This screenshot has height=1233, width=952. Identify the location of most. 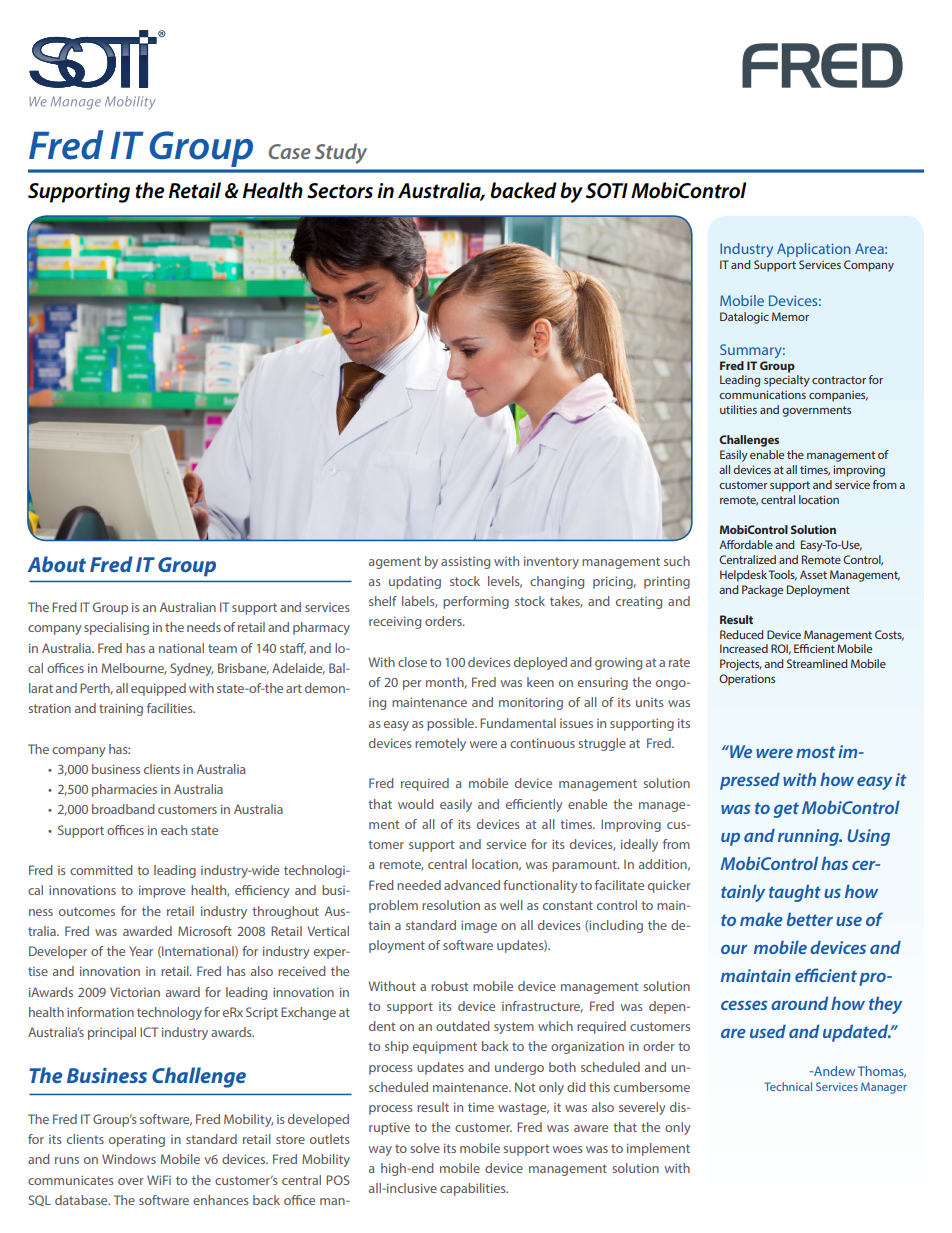
(816, 752).
